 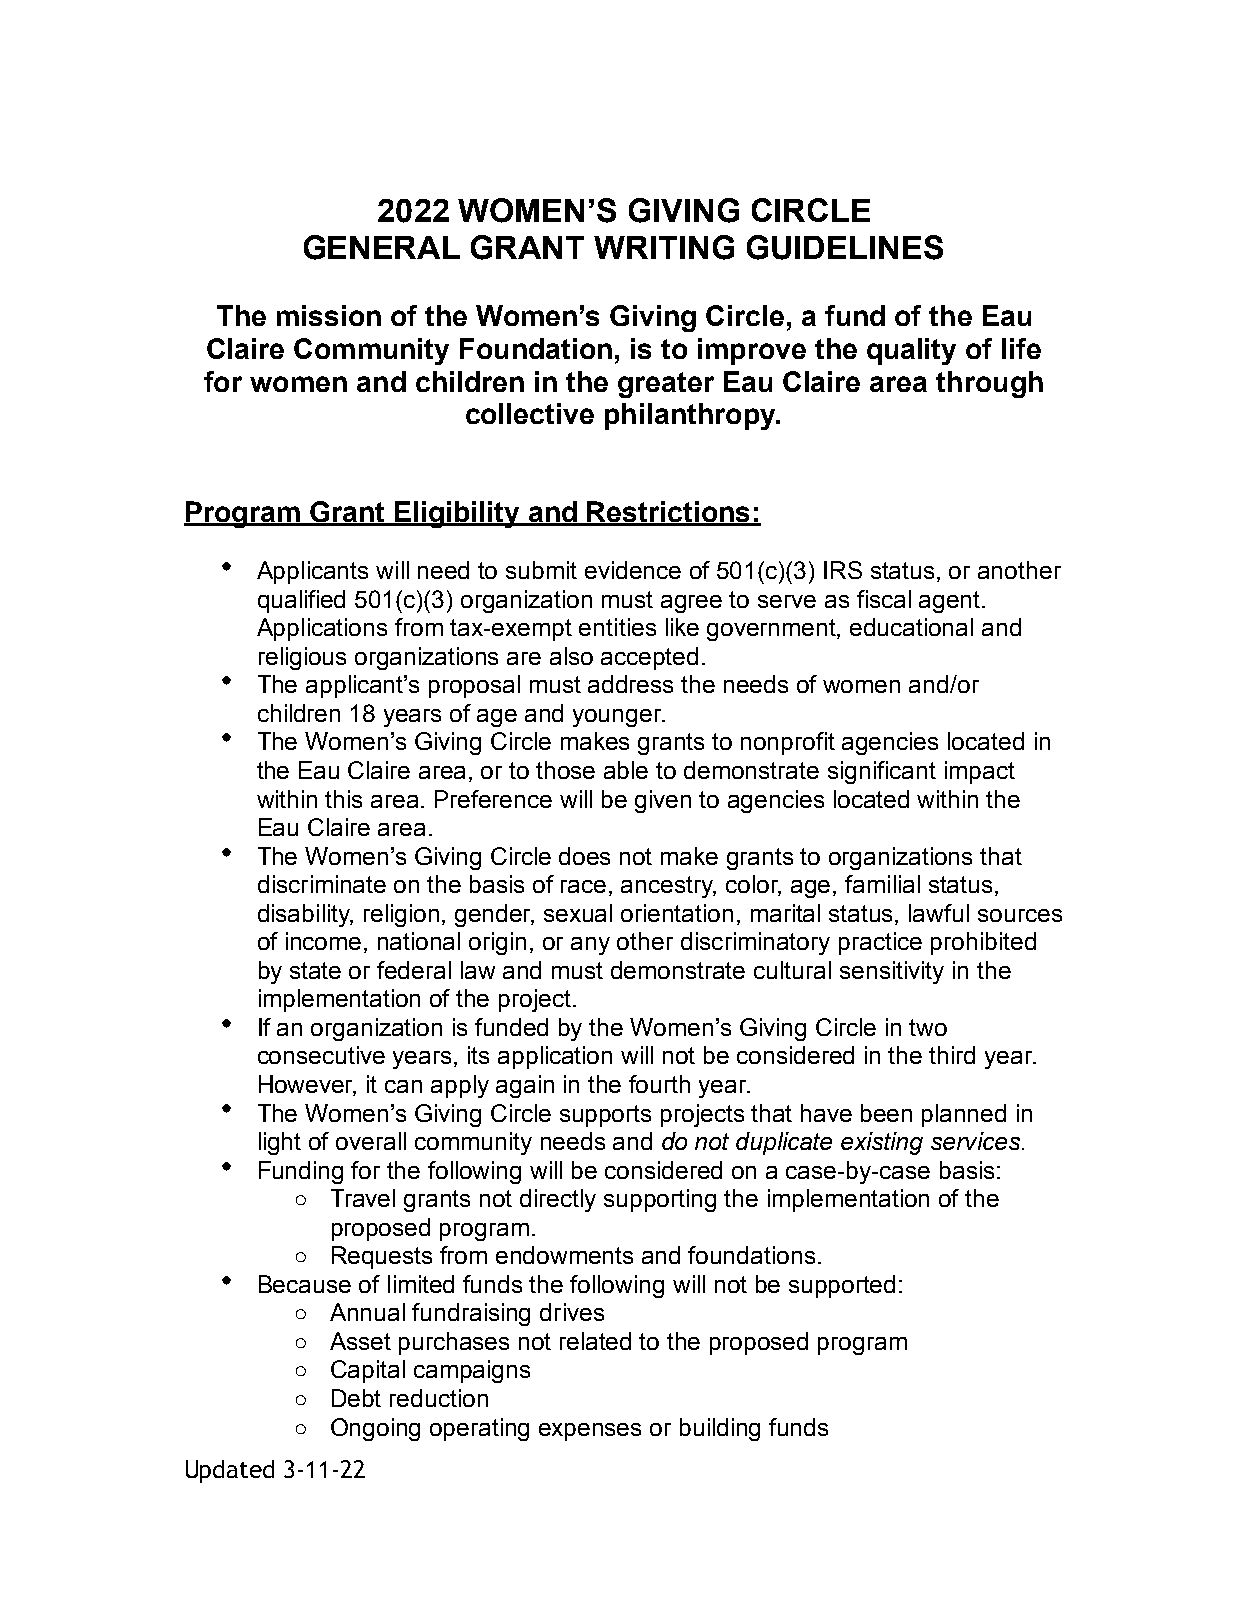 What do you see at coordinates (375, 1429) in the image?
I see `Ongoing` at bounding box center [375, 1429].
